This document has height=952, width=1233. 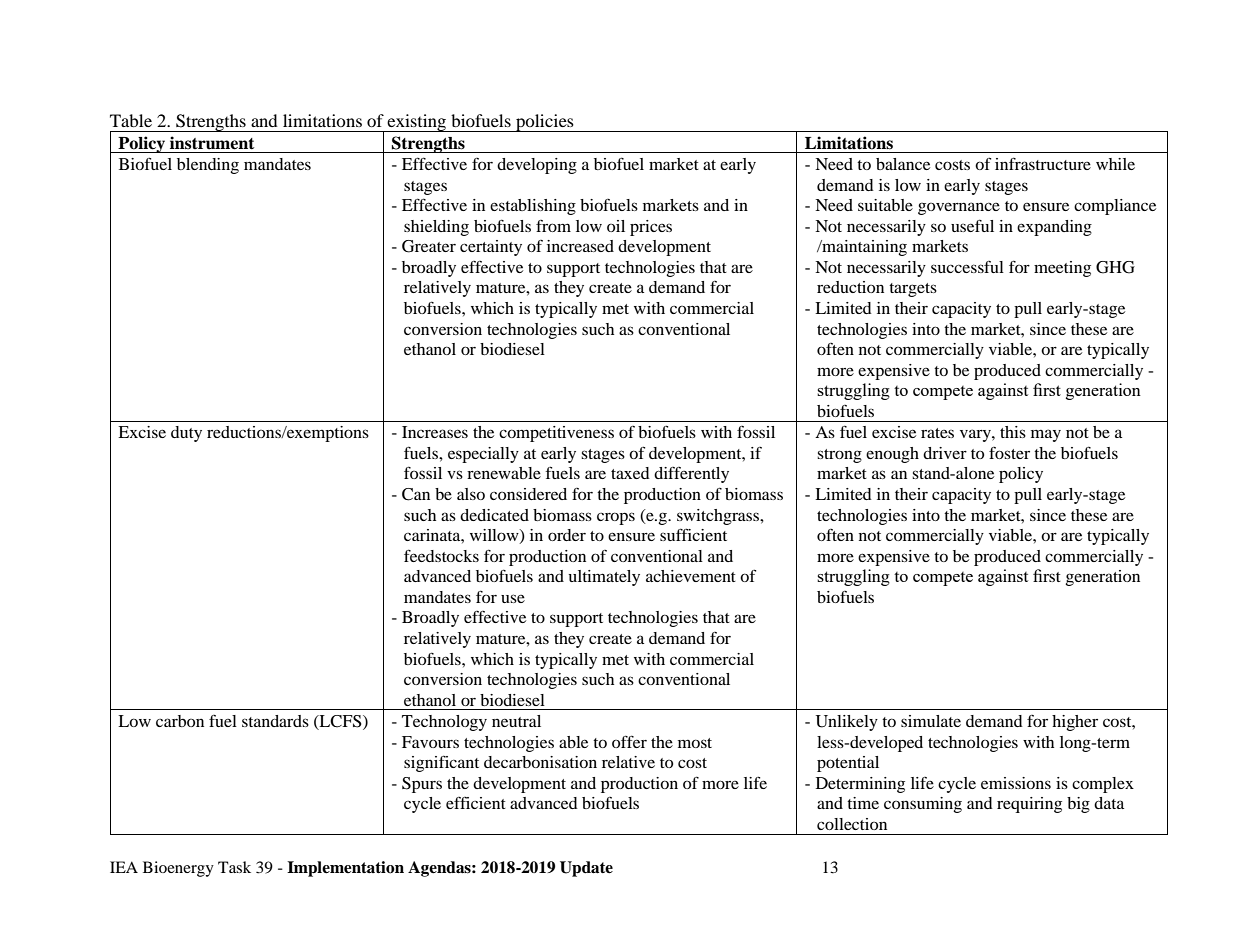 I want to click on duty, so click(x=186, y=434).
